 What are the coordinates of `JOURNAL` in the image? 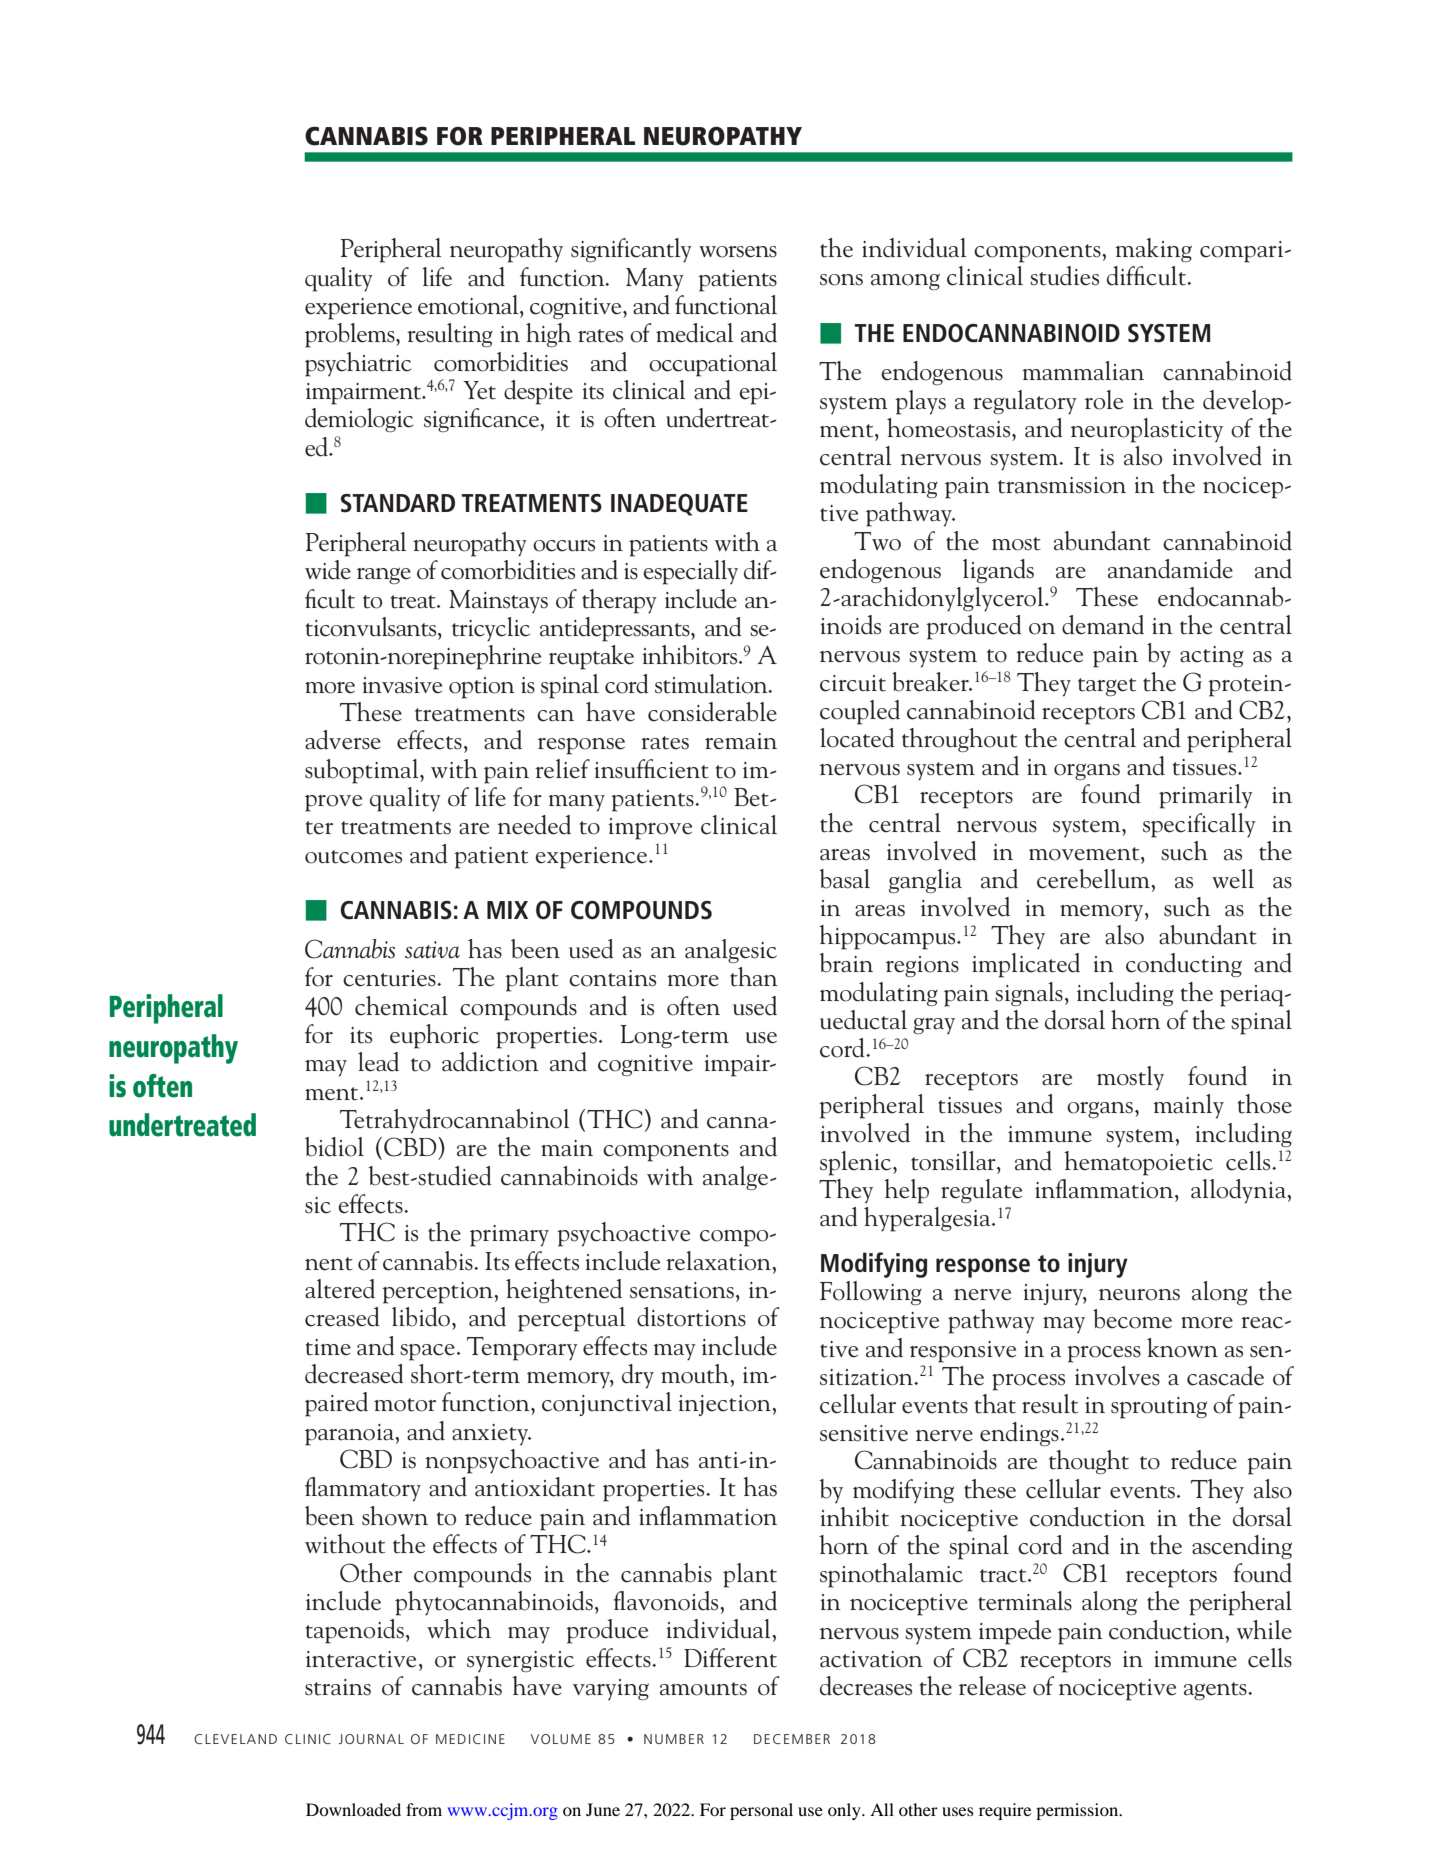 It's located at (371, 1739).
